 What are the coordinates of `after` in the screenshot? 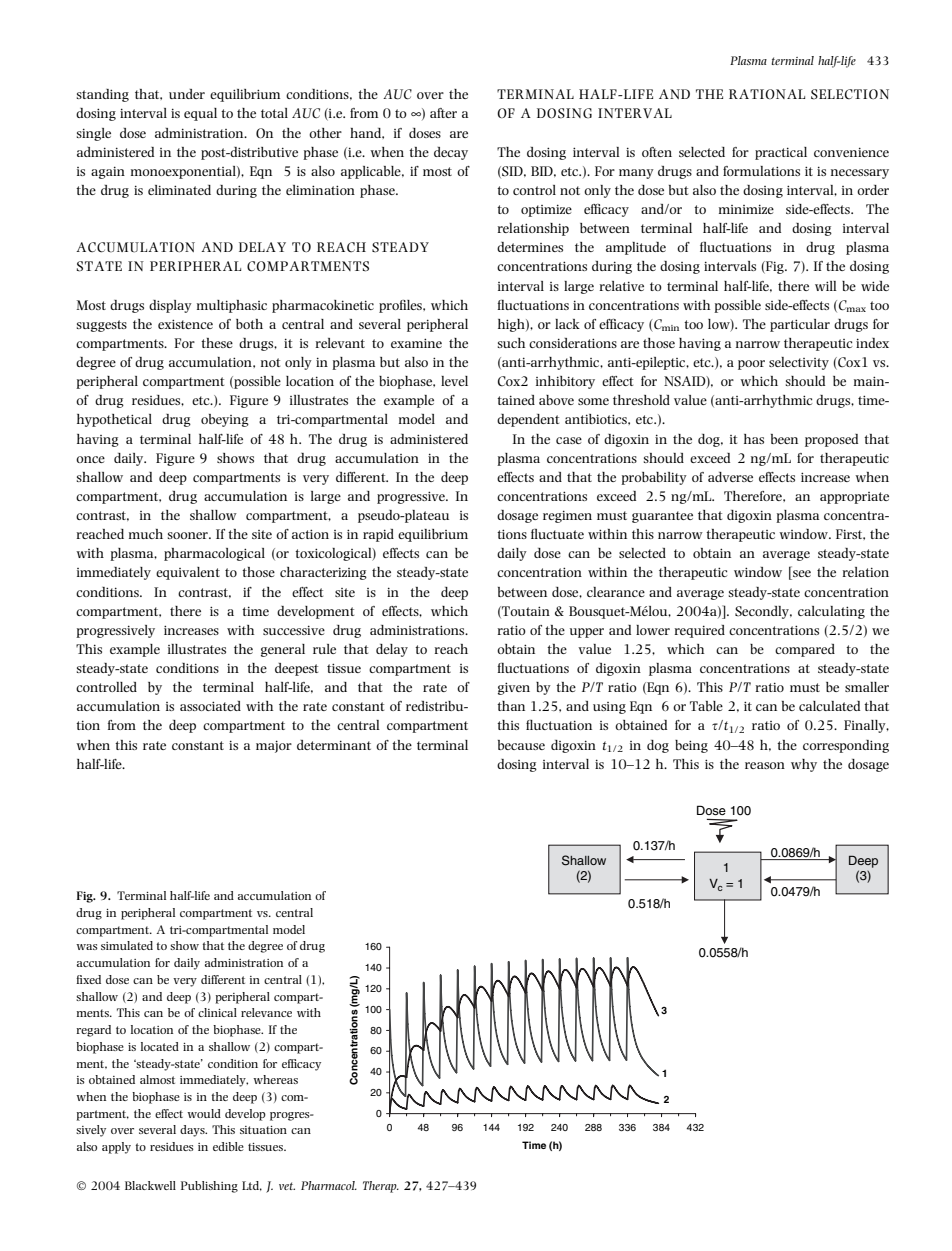 It's located at (443, 113).
